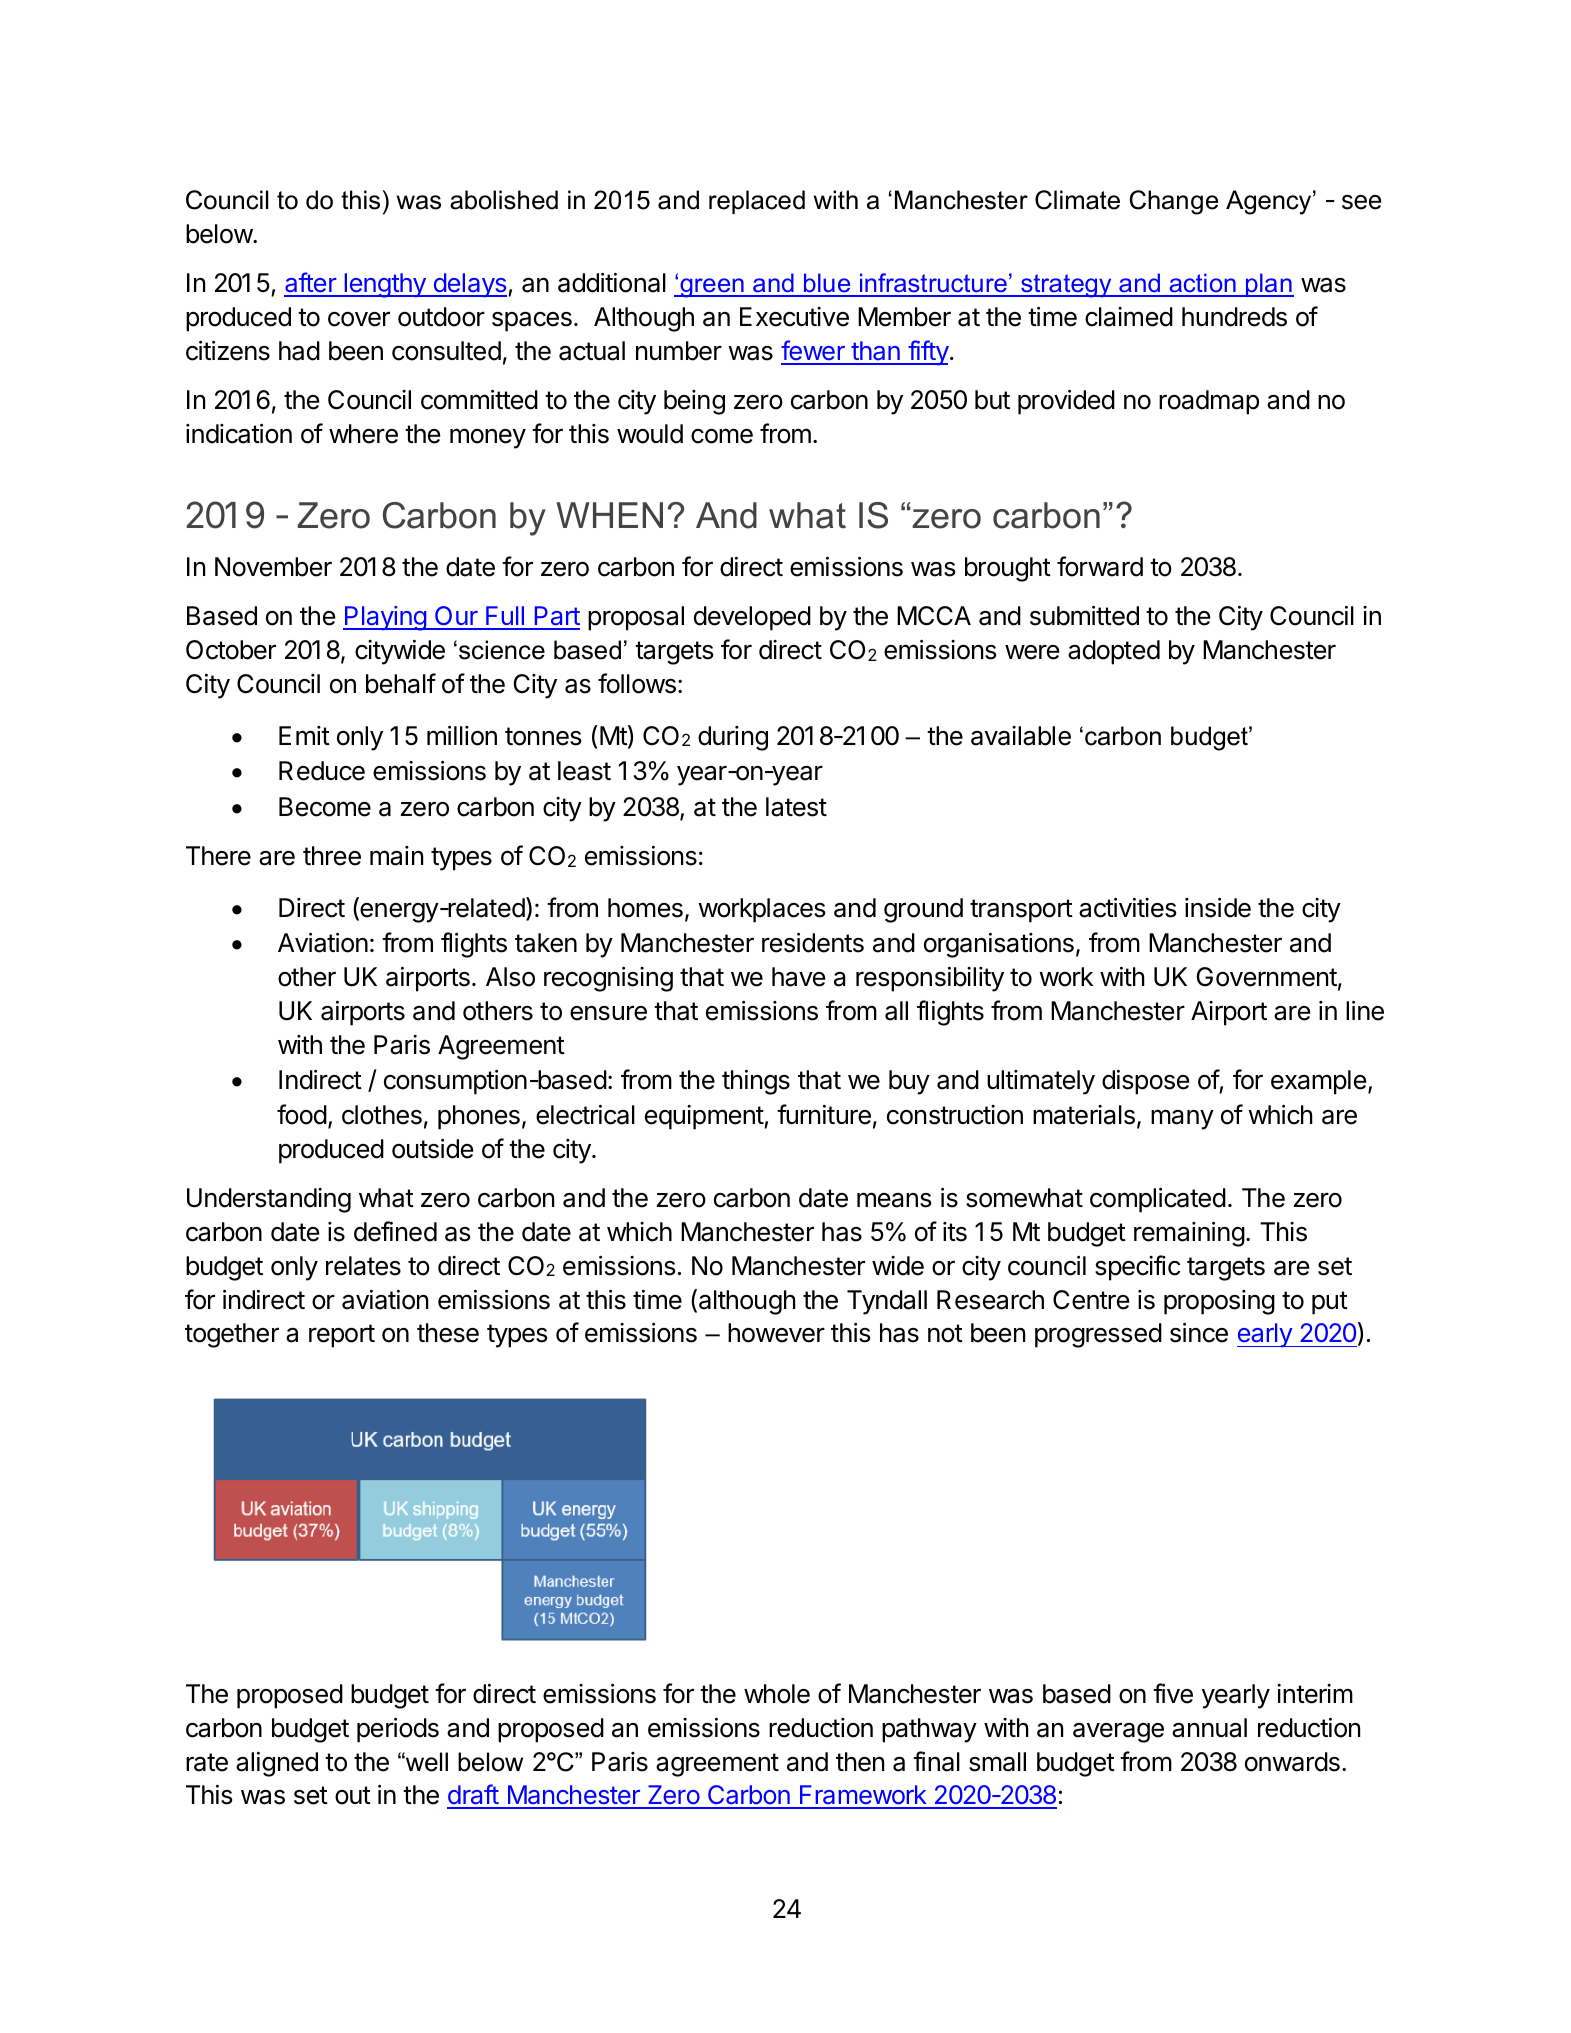 This page has height=2033, width=1571. Describe the element at coordinates (385, 285) in the page. I see `lengthy` at that location.
